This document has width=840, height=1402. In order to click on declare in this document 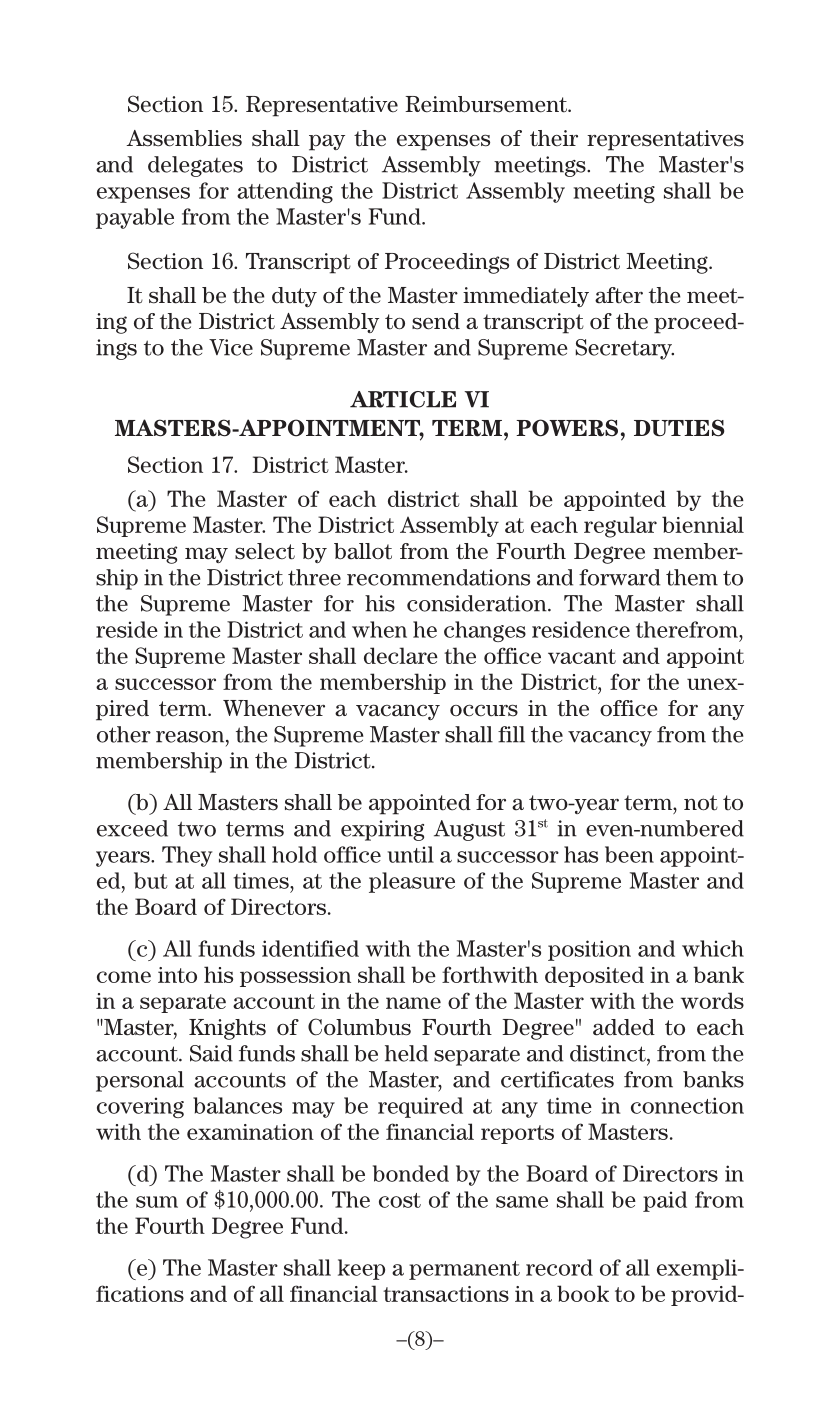, I will do `click(401, 655)`.
